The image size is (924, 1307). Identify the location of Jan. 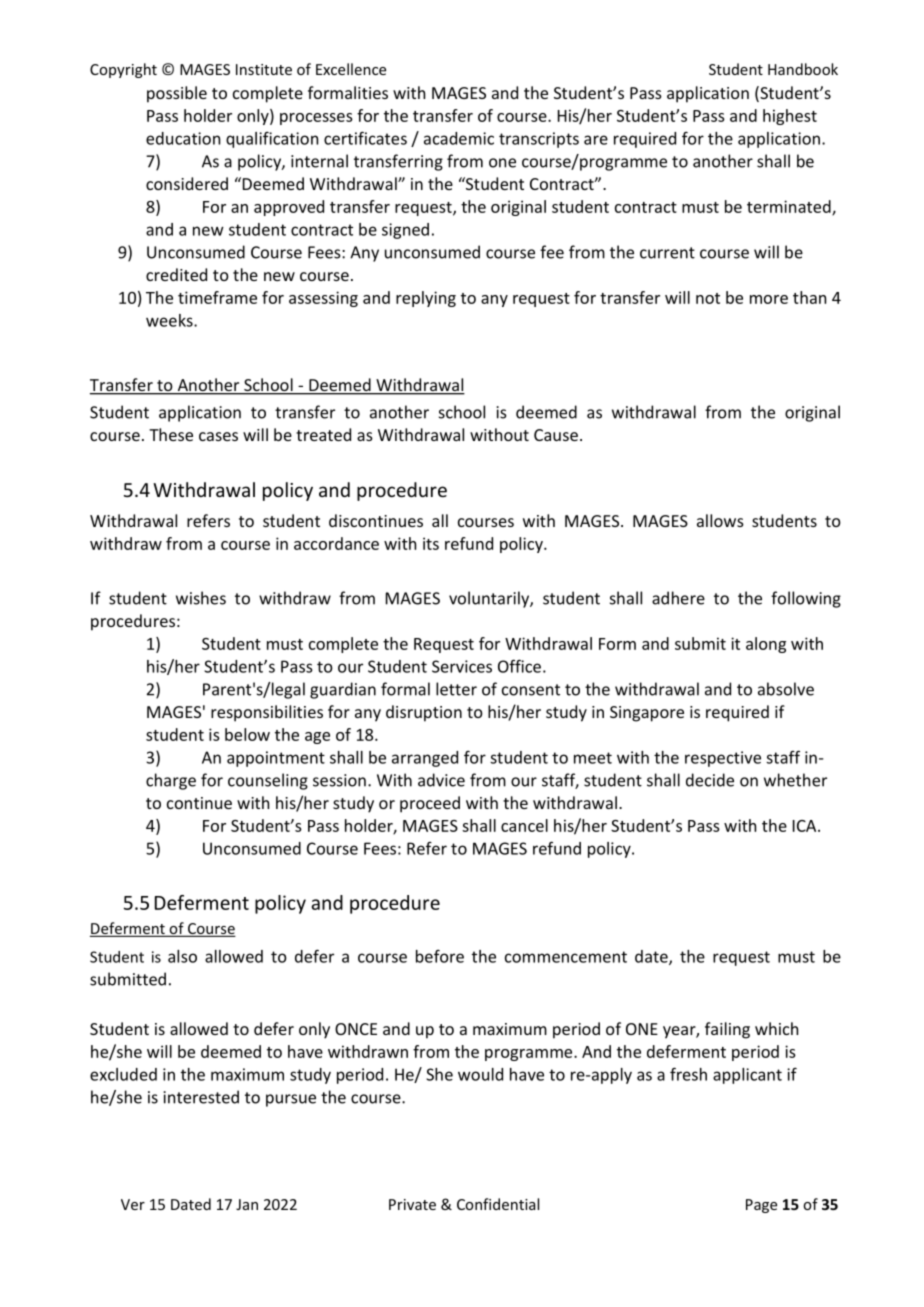
(247, 1204).
